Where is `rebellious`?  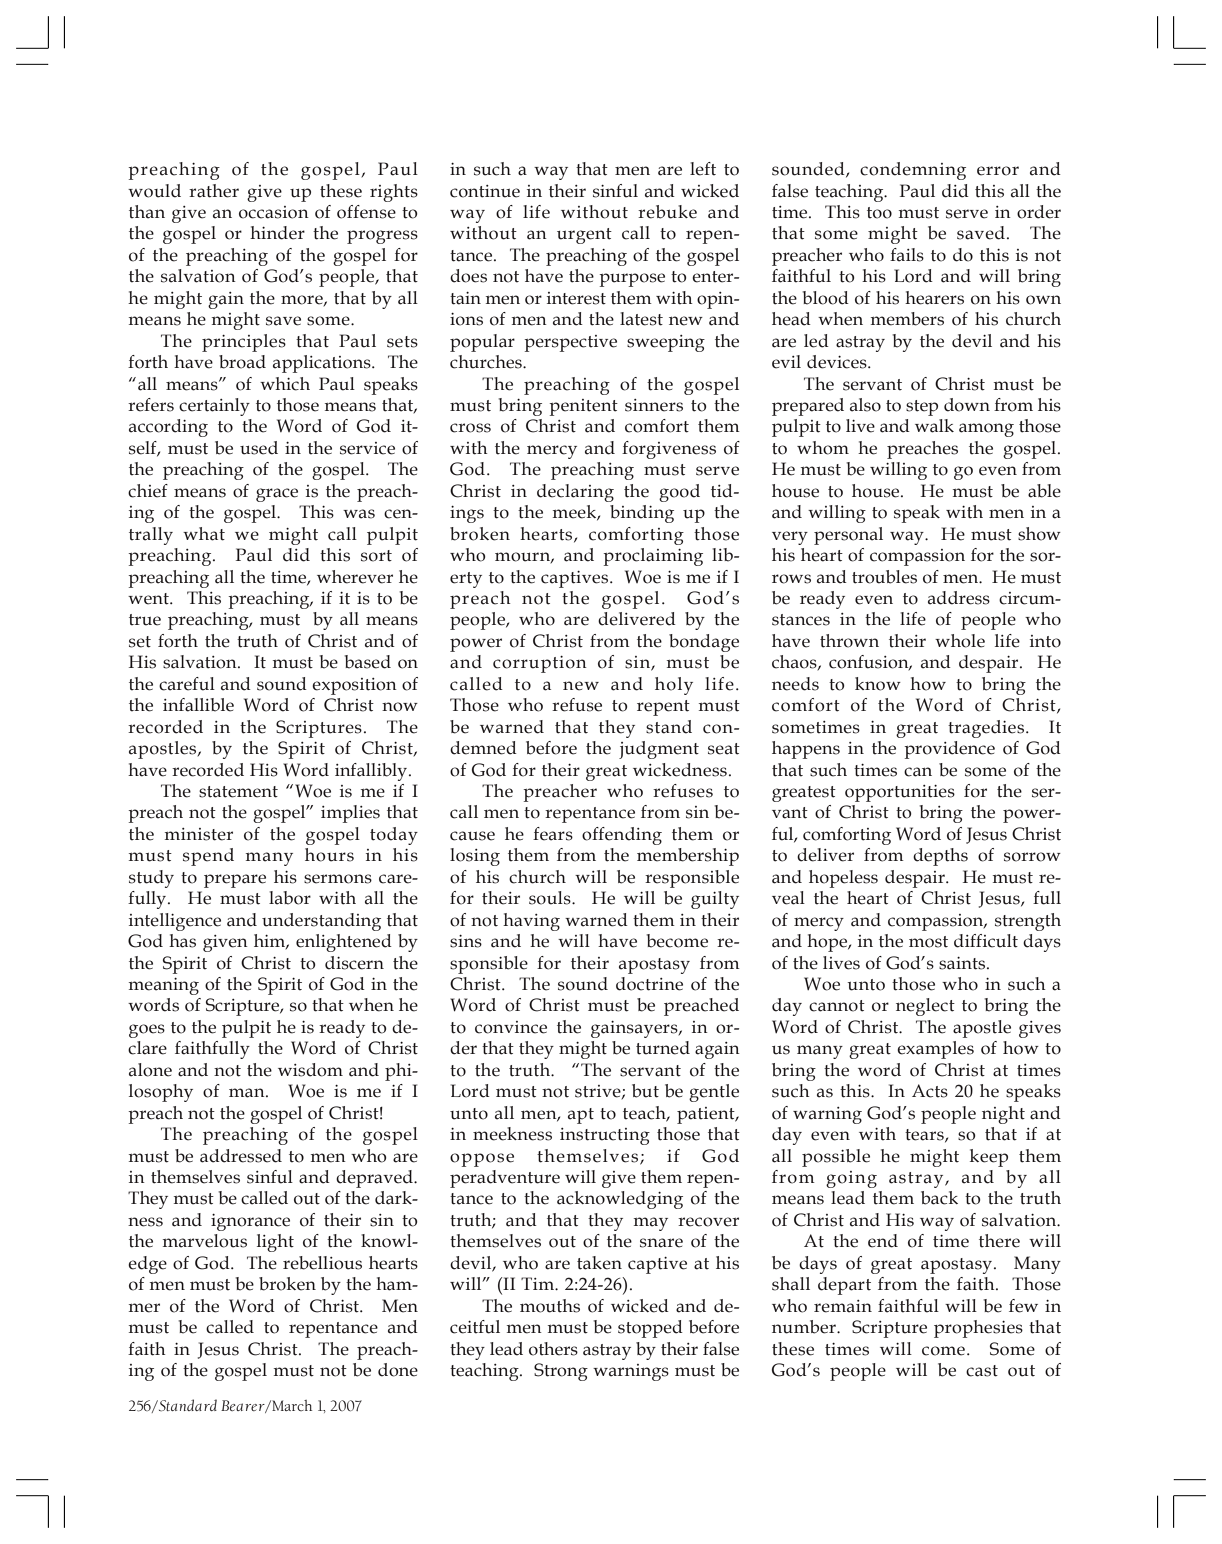 rebellious is located at coordinates (322, 1263).
